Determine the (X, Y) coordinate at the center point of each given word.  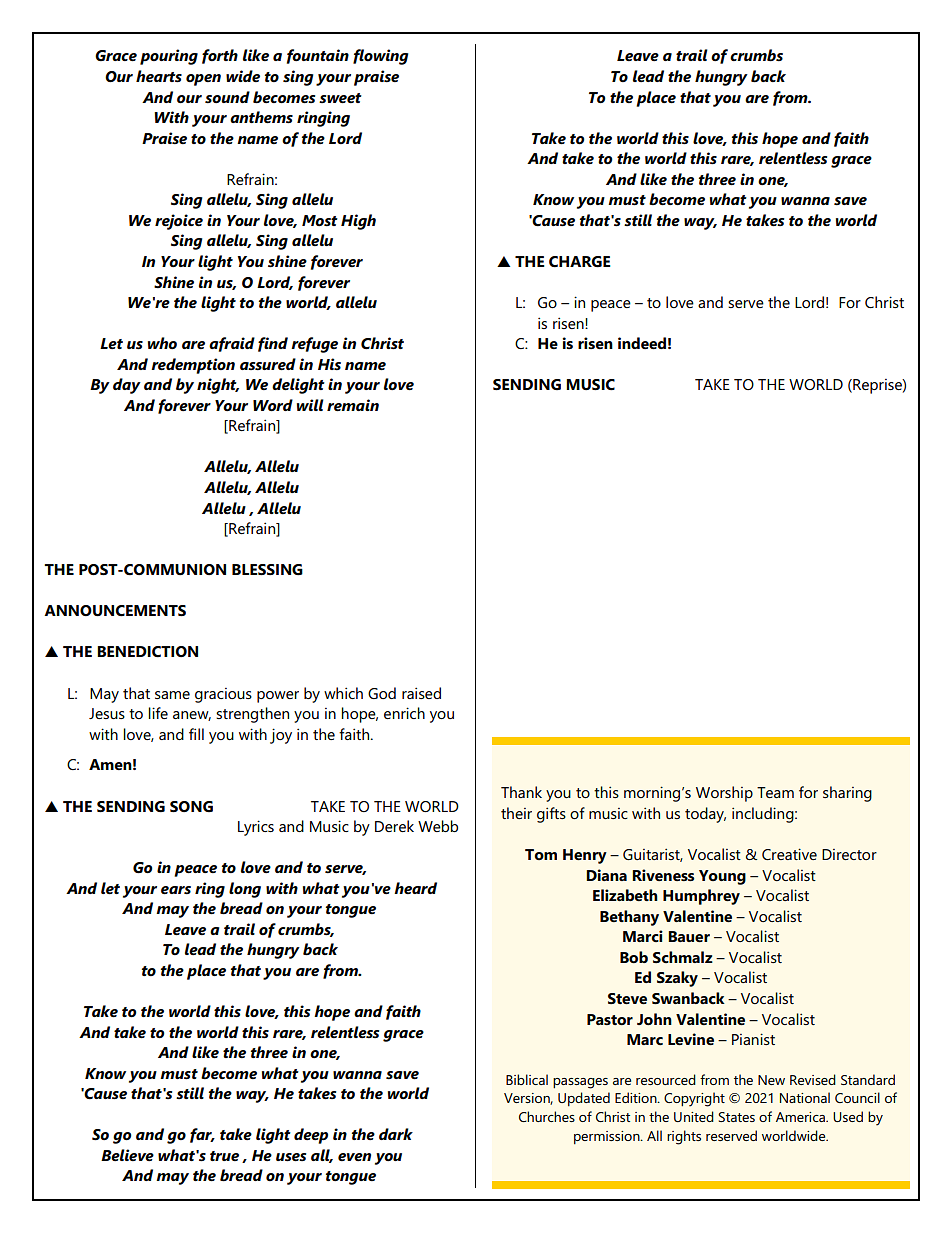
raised (421, 693)
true (224, 1156)
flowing (380, 57)
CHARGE (580, 262)
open (203, 80)
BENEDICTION (147, 652)
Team (775, 792)
